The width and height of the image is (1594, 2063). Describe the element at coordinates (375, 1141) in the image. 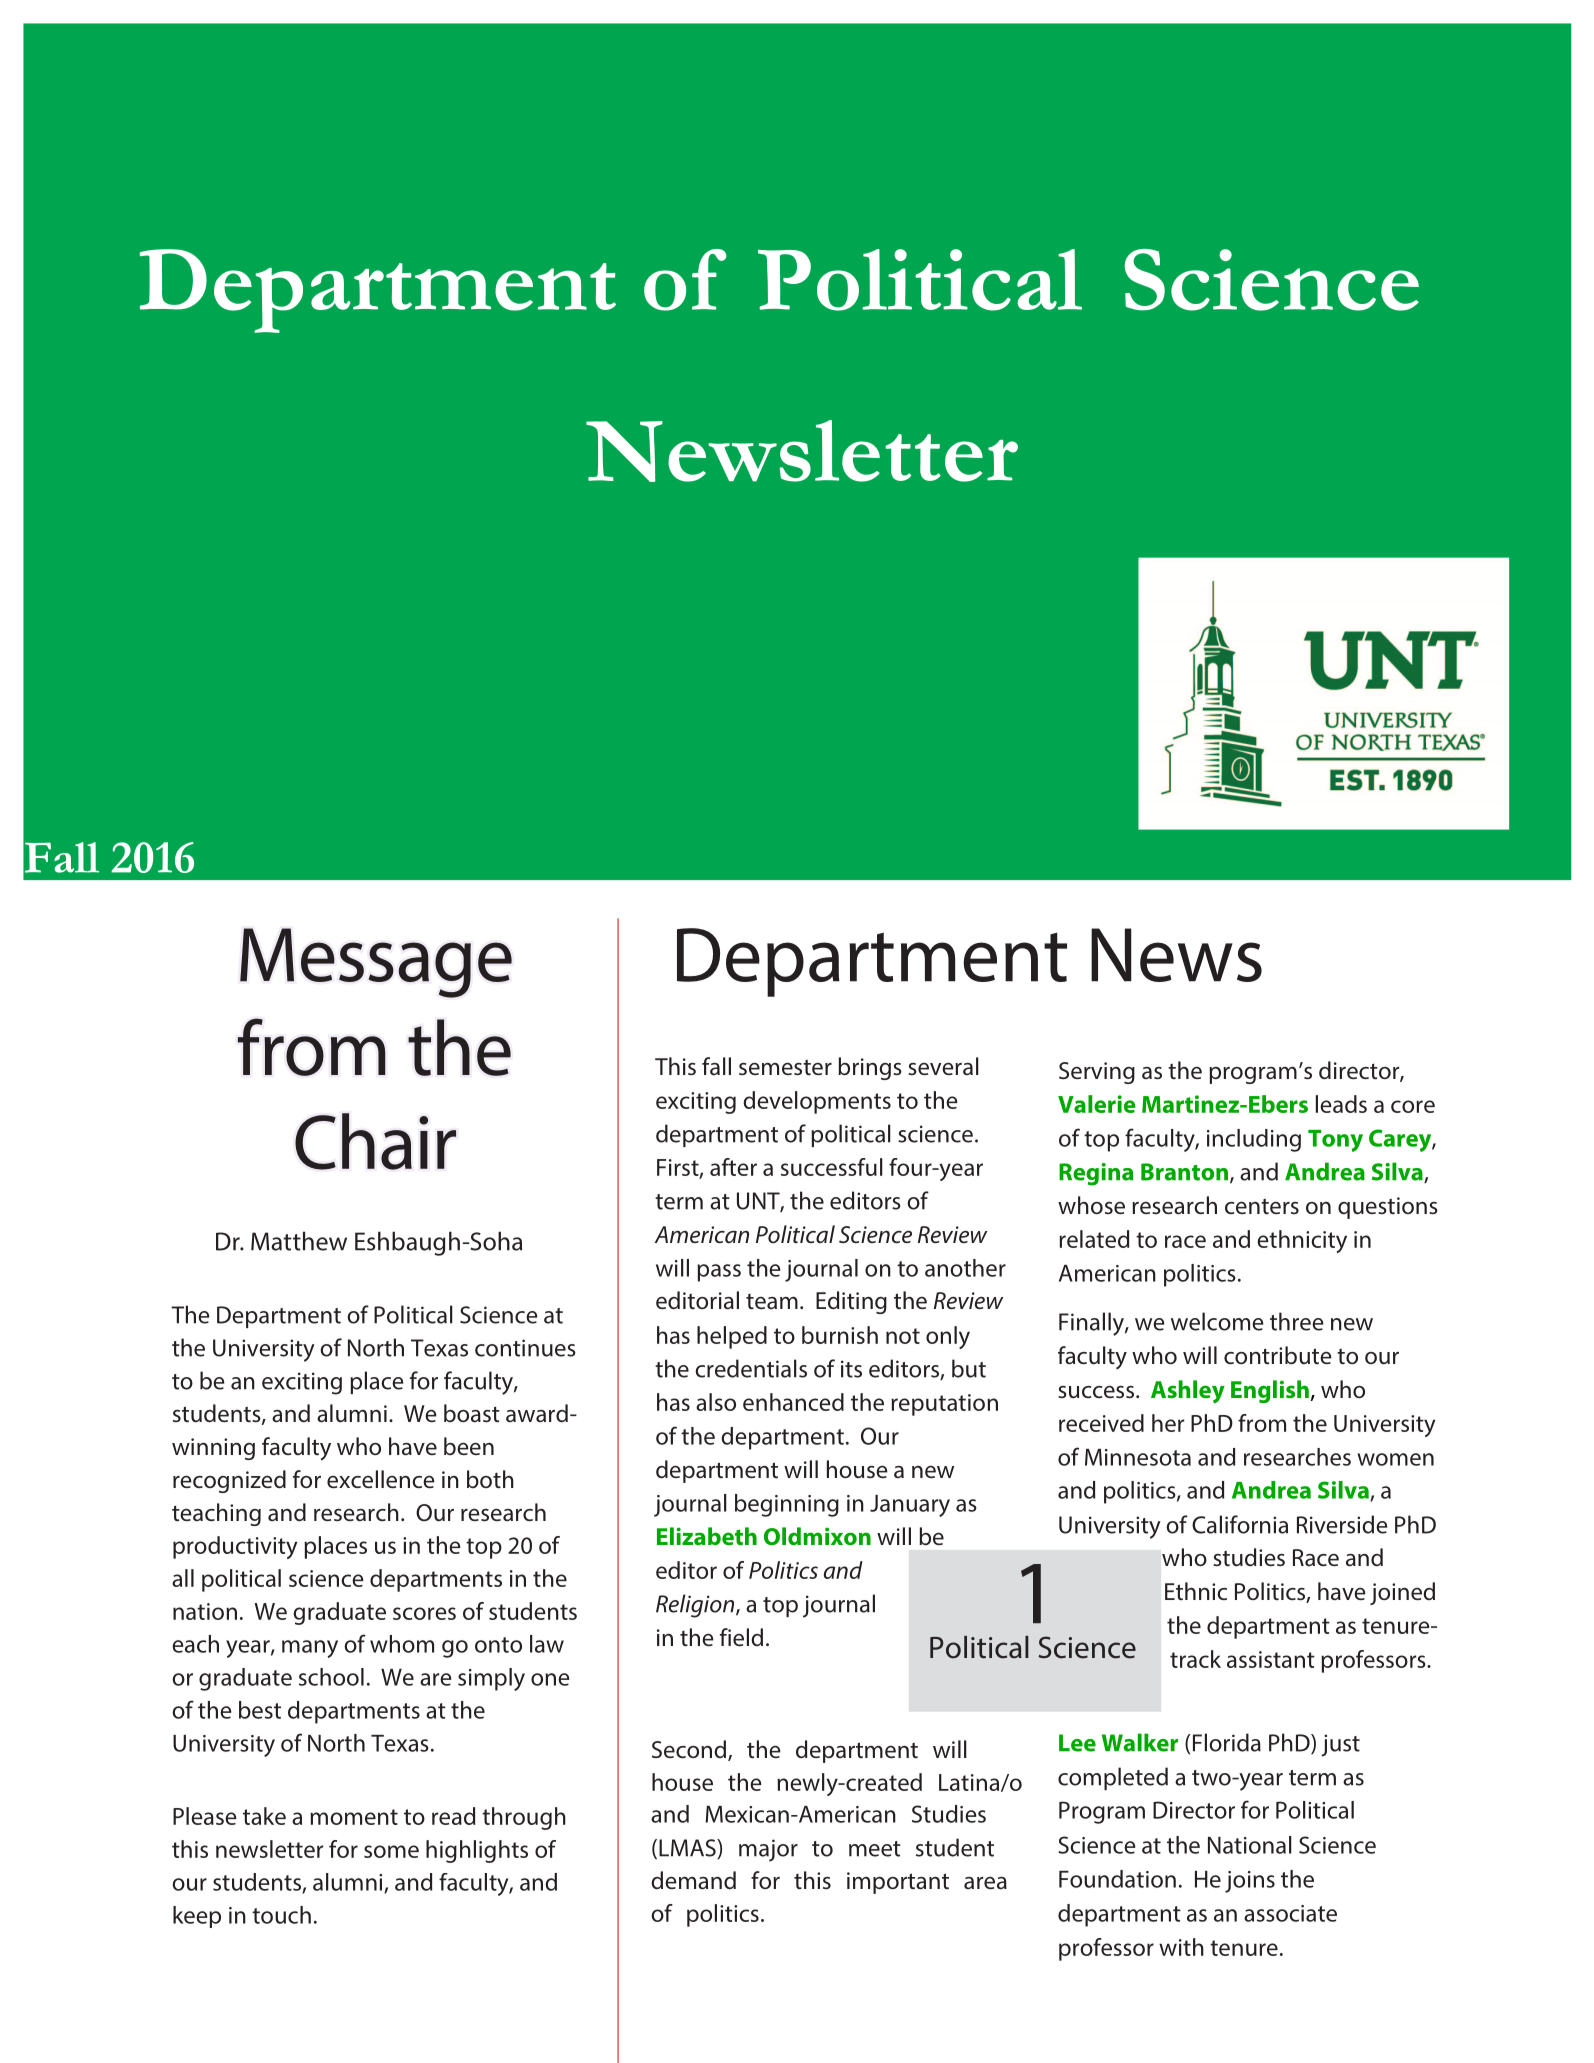

I see `Chair` at that location.
